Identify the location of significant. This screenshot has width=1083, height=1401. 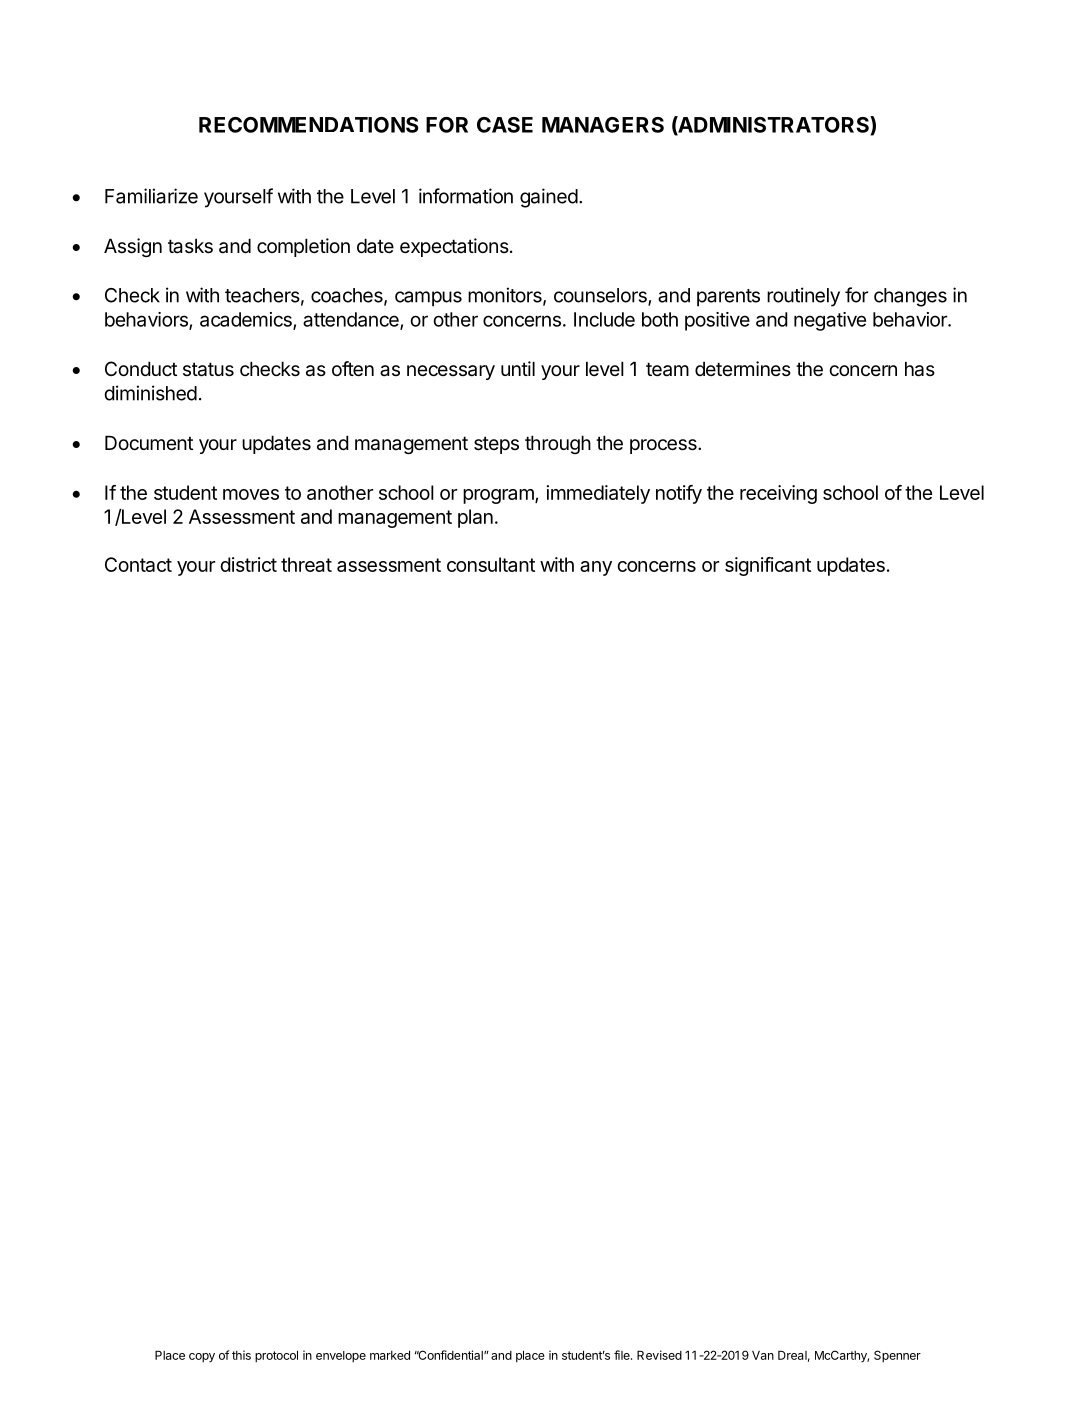
(768, 566).
